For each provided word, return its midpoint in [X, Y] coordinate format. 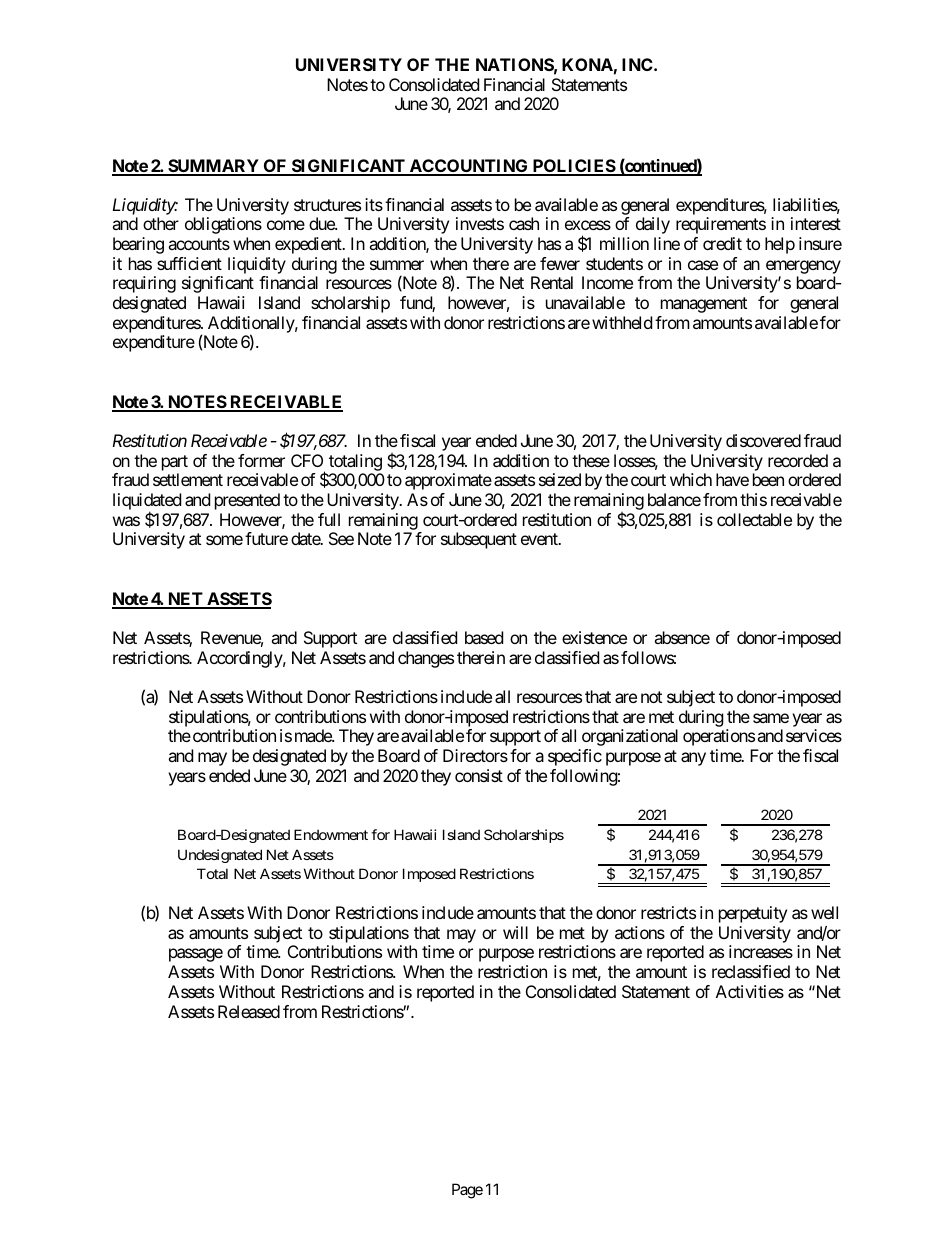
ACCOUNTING [469, 167]
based [484, 637]
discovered [763, 440]
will [515, 932]
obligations [223, 225]
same [771, 718]
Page [467, 1191]
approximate [448, 481]
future [266, 538]
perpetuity [753, 914]
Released [249, 1011]
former [261, 460]
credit [722, 243]
